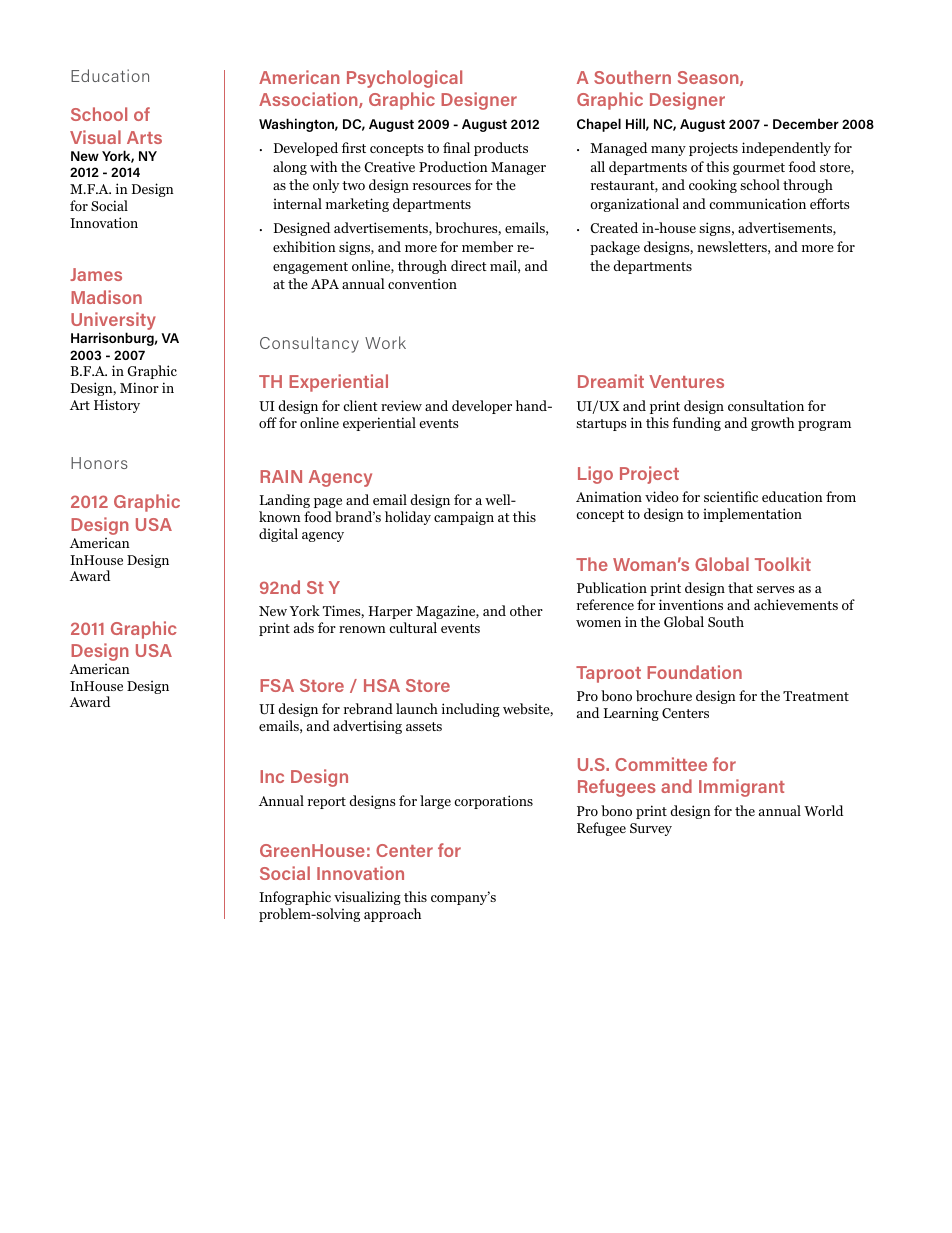  What do you see at coordinates (806, 123) in the image?
I see `December` at bounding box center [806, 123].
